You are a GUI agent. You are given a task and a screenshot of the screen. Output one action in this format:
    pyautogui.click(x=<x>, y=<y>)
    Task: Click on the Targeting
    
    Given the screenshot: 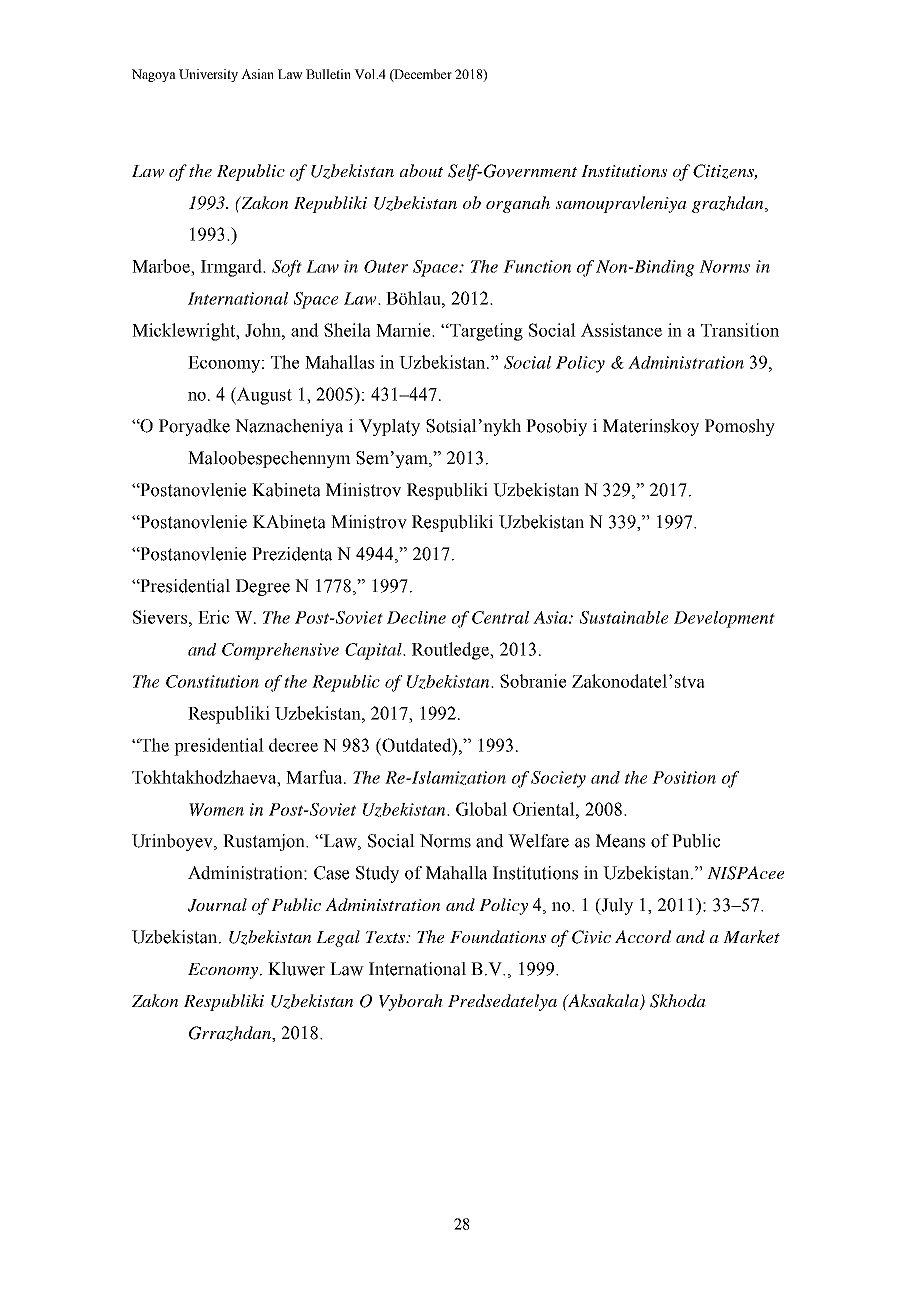 What is the action you would take?
    pyautogui.click(x=485, y=332)
